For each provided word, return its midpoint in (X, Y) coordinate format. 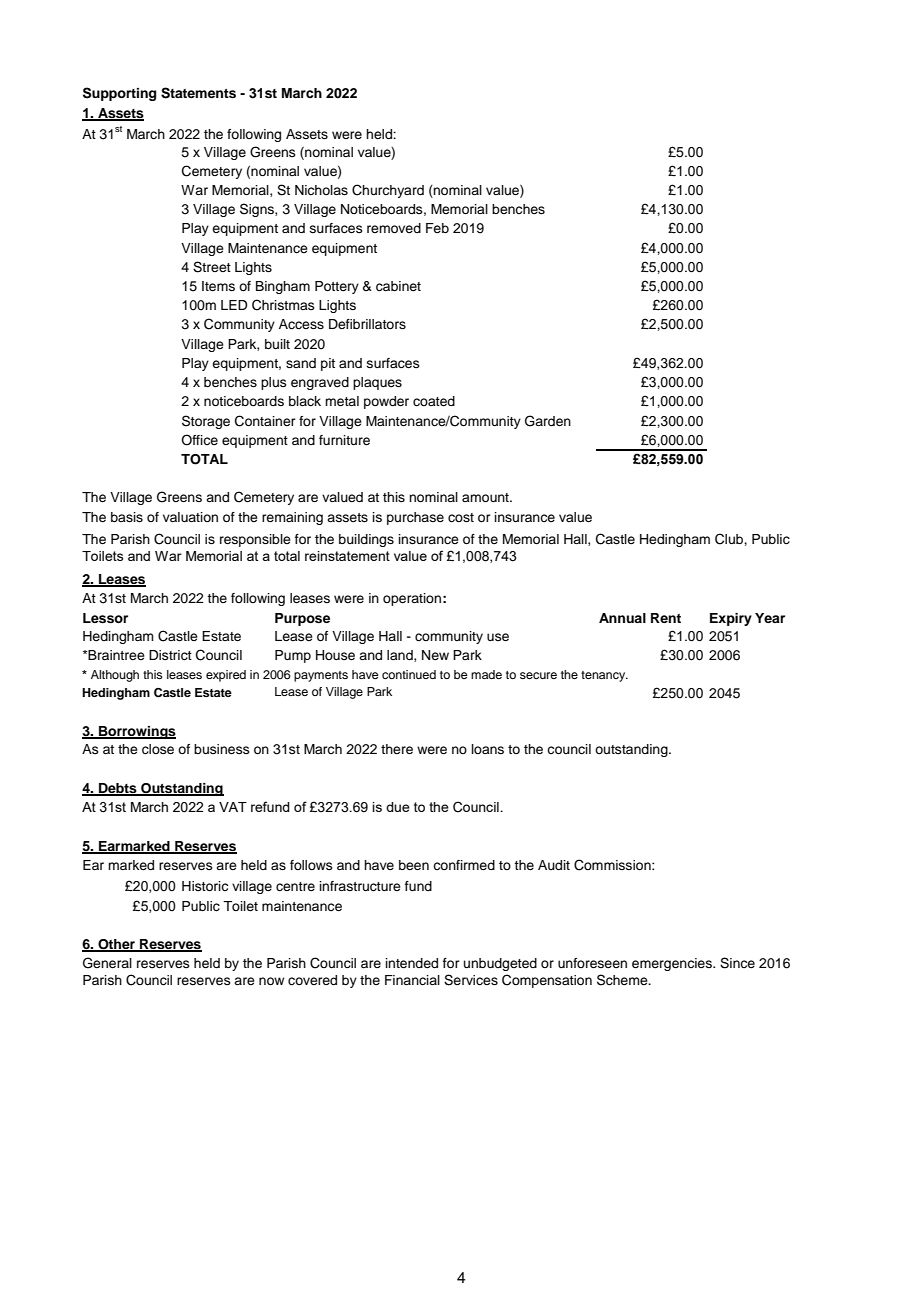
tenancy (604, 676)
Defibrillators (367, 324)
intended (412, 963)
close (158, 749)
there (397, 749)
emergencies (673, 964)
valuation (190, 517)
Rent (666, 618)
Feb (437, 228)
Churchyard (388, 191)
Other (117, 945)
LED (234, 305)
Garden (548, 421)
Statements (198, 93)
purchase (415, 518)
